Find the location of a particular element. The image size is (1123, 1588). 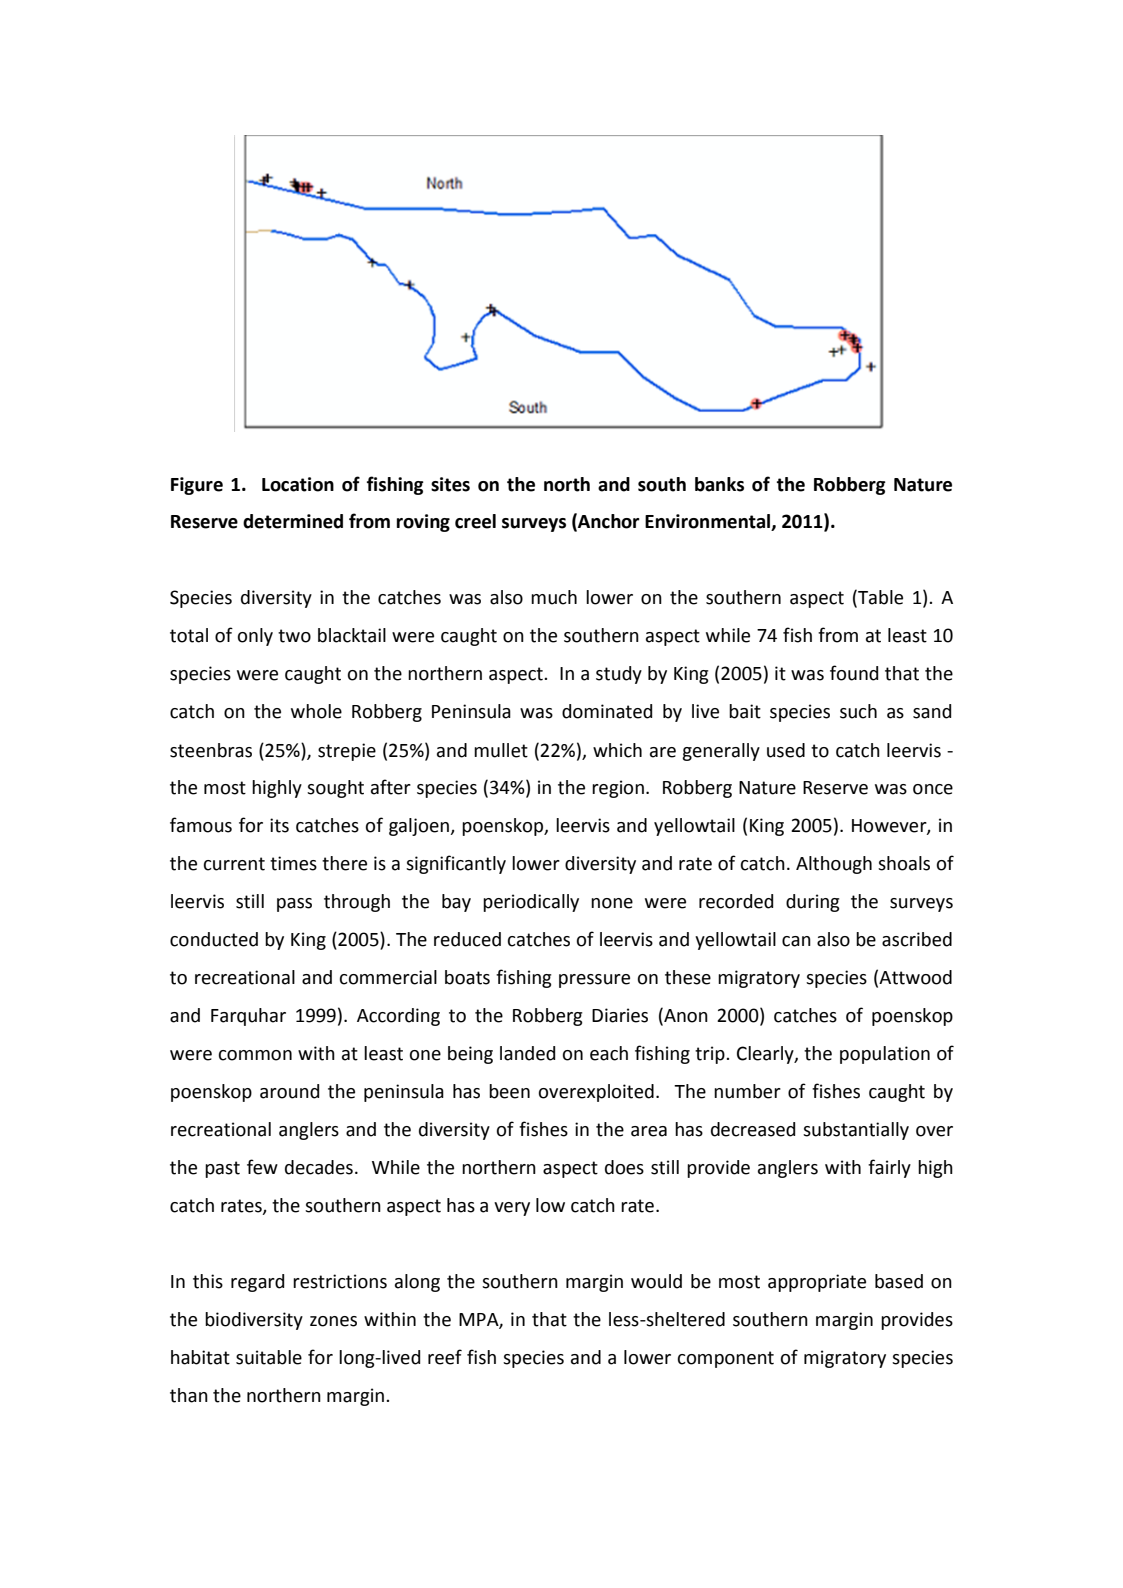

periodically is located at coordinates (531, 903).
